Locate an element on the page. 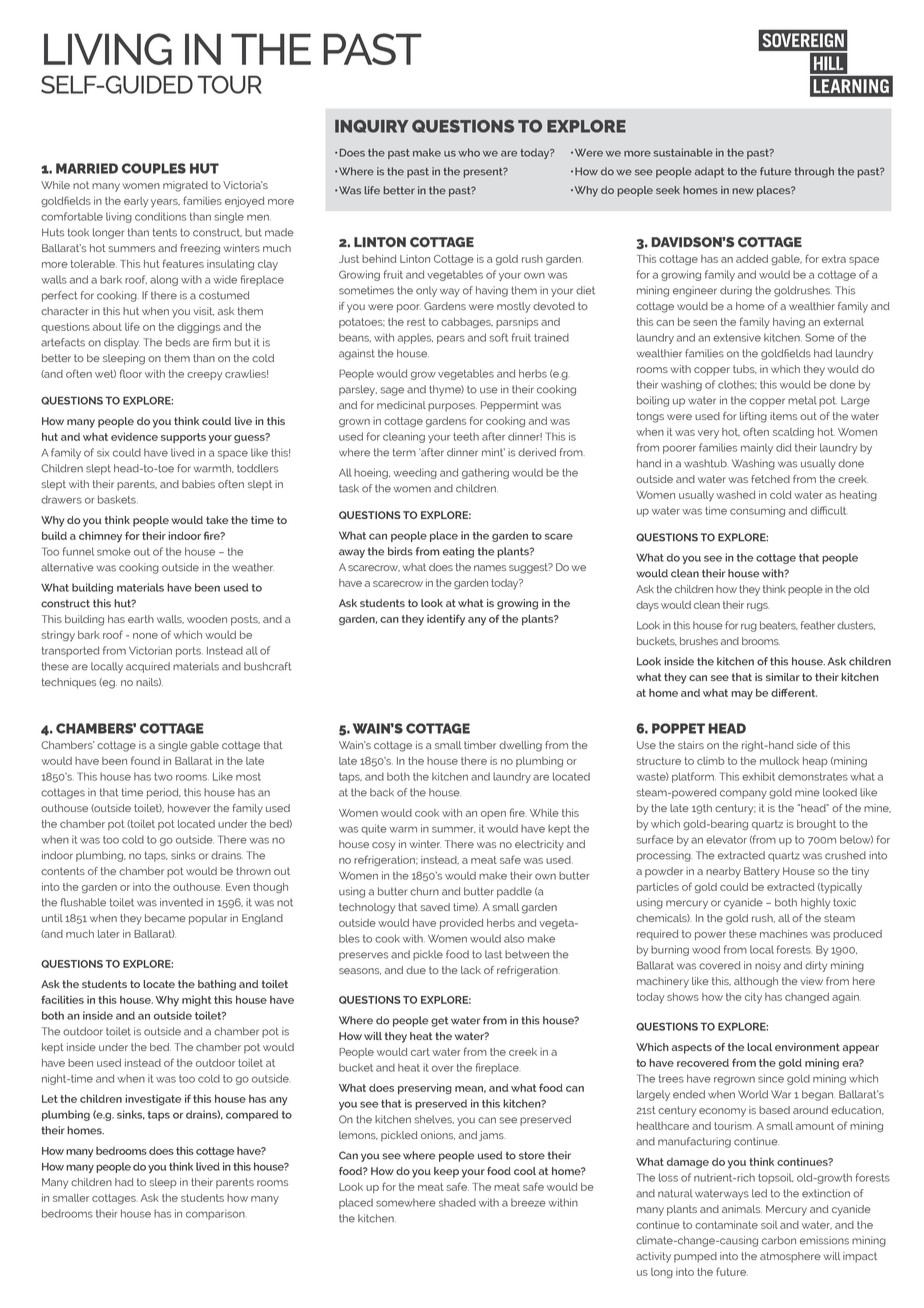 Image resolution: width=924 pixels, height=1308 pixels. tubs is located at coordinates (745, 369).
